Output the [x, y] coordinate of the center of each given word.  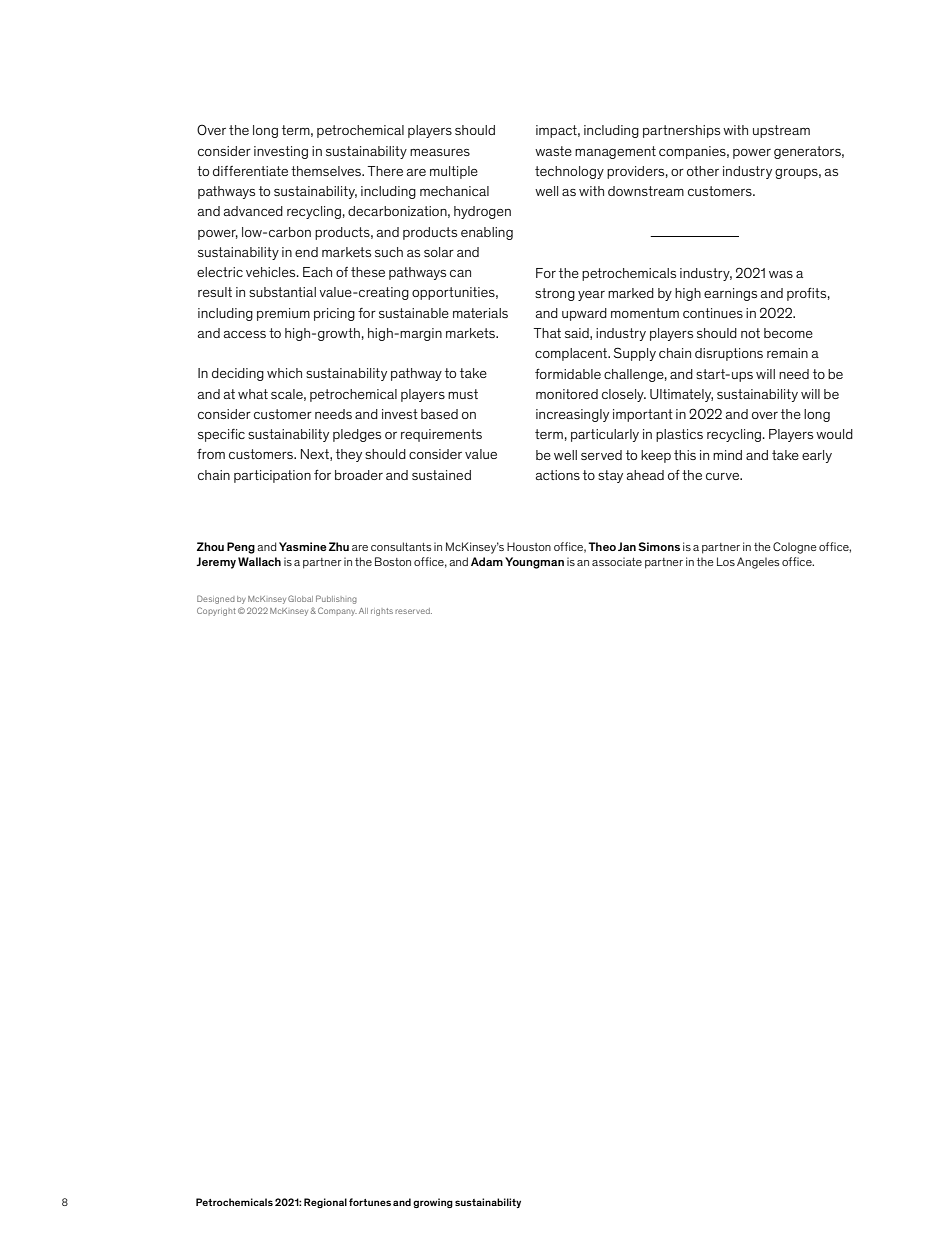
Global [300, 598]
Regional [325, 1203]
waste [553, 151]
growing [433, 1203]
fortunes [370, 1202]
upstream [781, 131]
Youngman [534, 563]
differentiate [250, 171]
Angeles [758, 563]
